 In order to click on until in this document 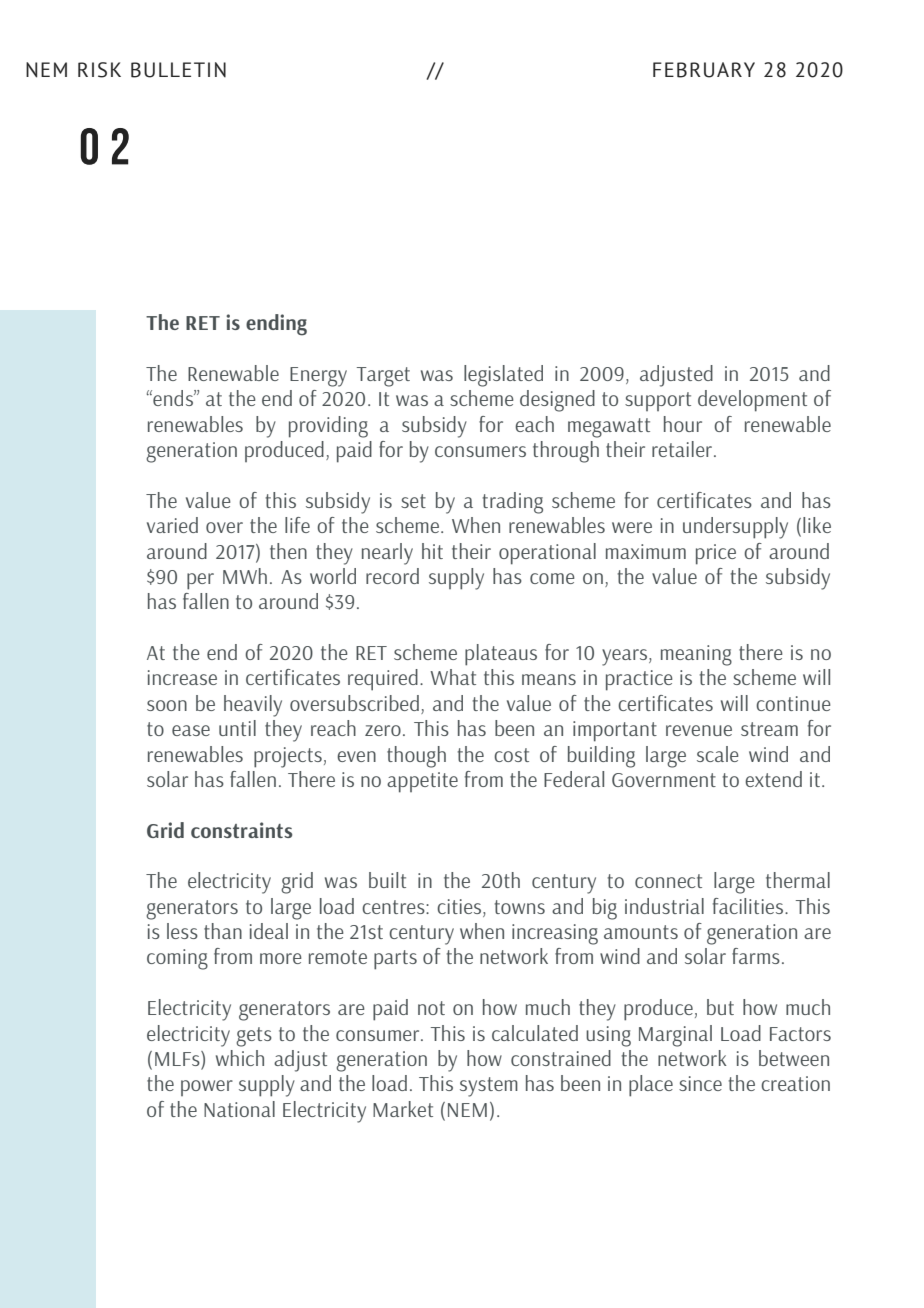, I will do `click(237, 728)`.
